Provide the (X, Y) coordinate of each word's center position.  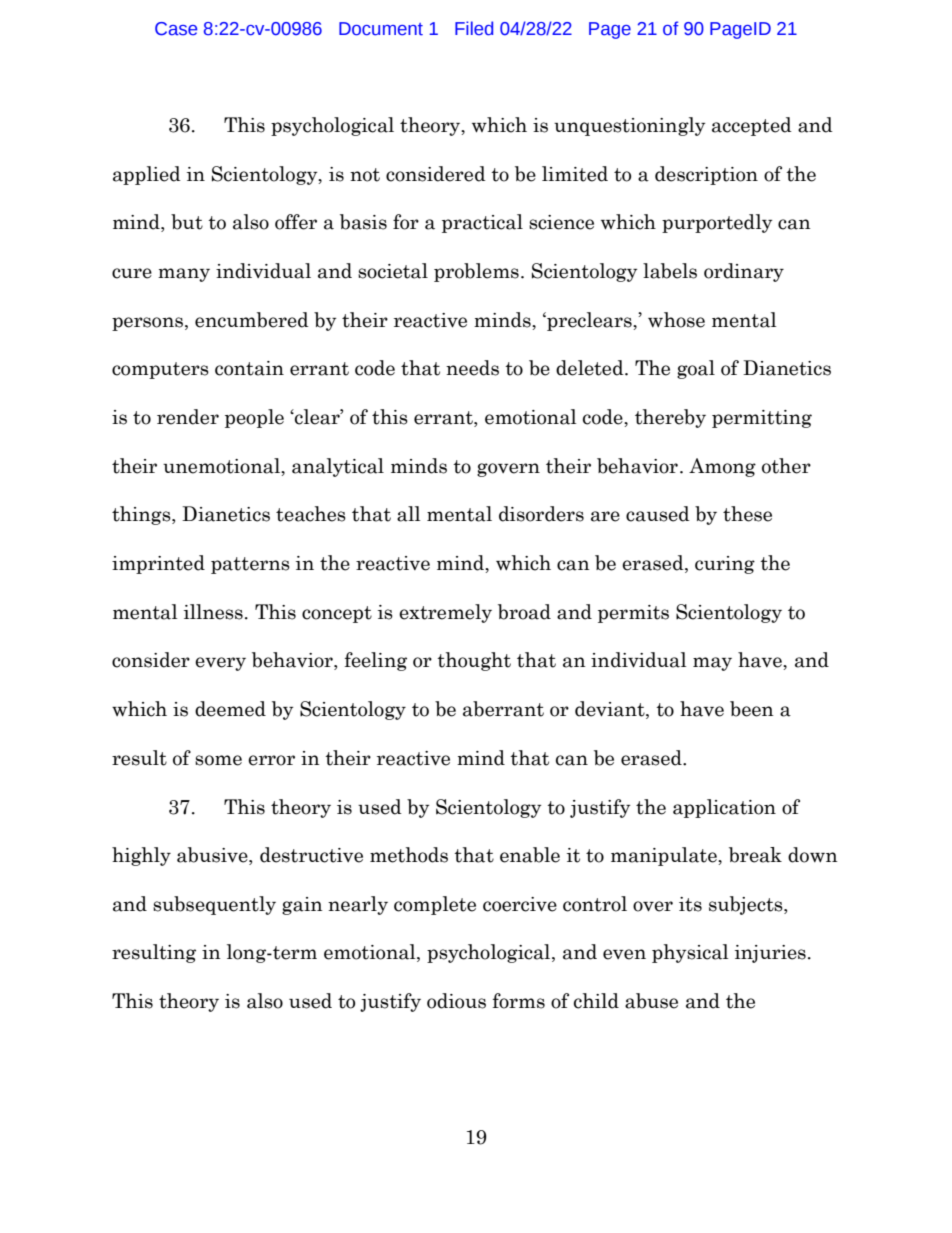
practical (482, 223)
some (218, 760)
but (187, 222)
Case (176, 29)
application (724, 808)
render (188, 417)
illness (213, 612)
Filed (474, 28)
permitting (762, 419)
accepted (752, 126)
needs (472, 368)
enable (530, 855)
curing (725, 565)
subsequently (214, 905)
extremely (445, 613)
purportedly (717, 223)
